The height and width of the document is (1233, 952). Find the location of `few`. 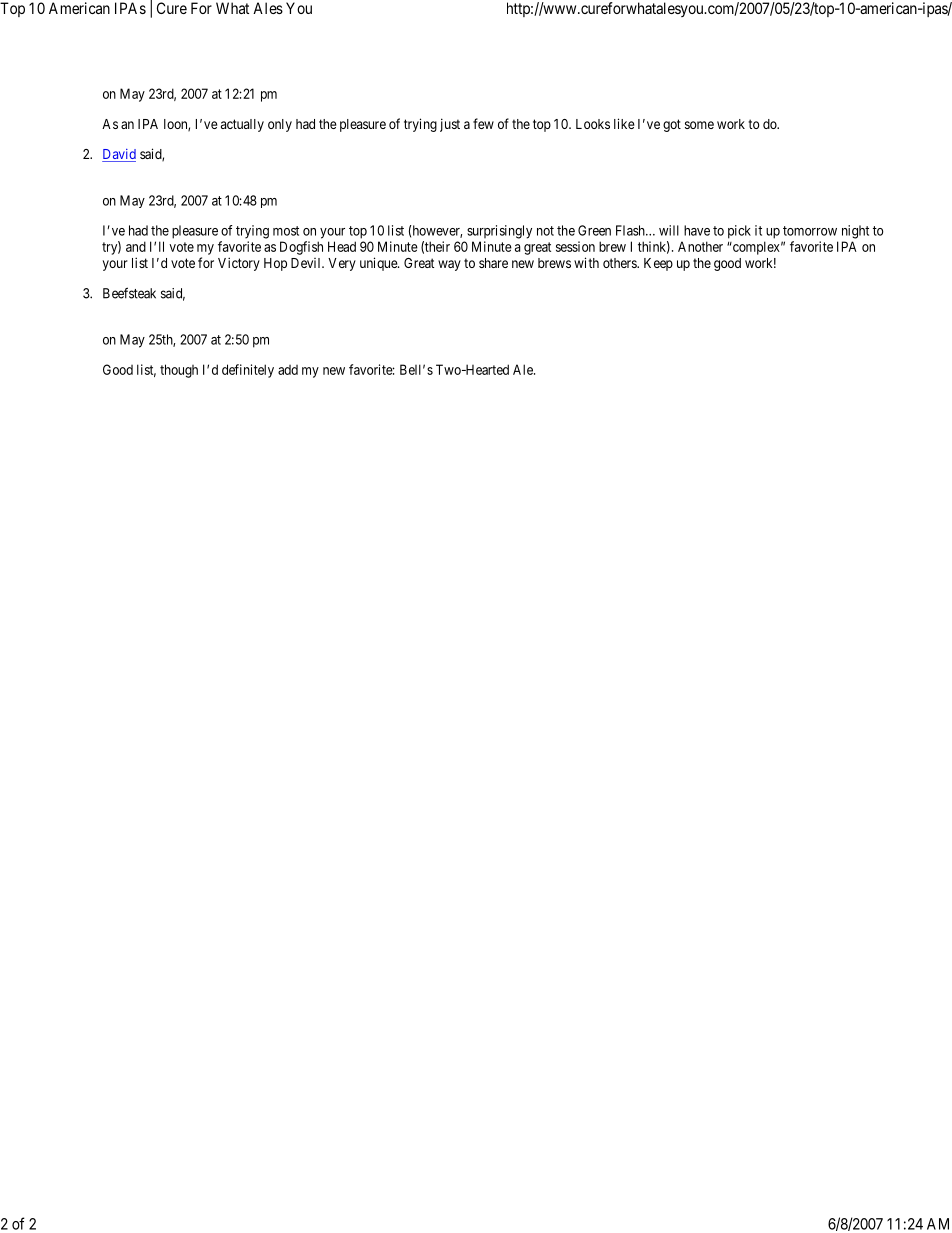

few is located at coordinates (483, 123).
